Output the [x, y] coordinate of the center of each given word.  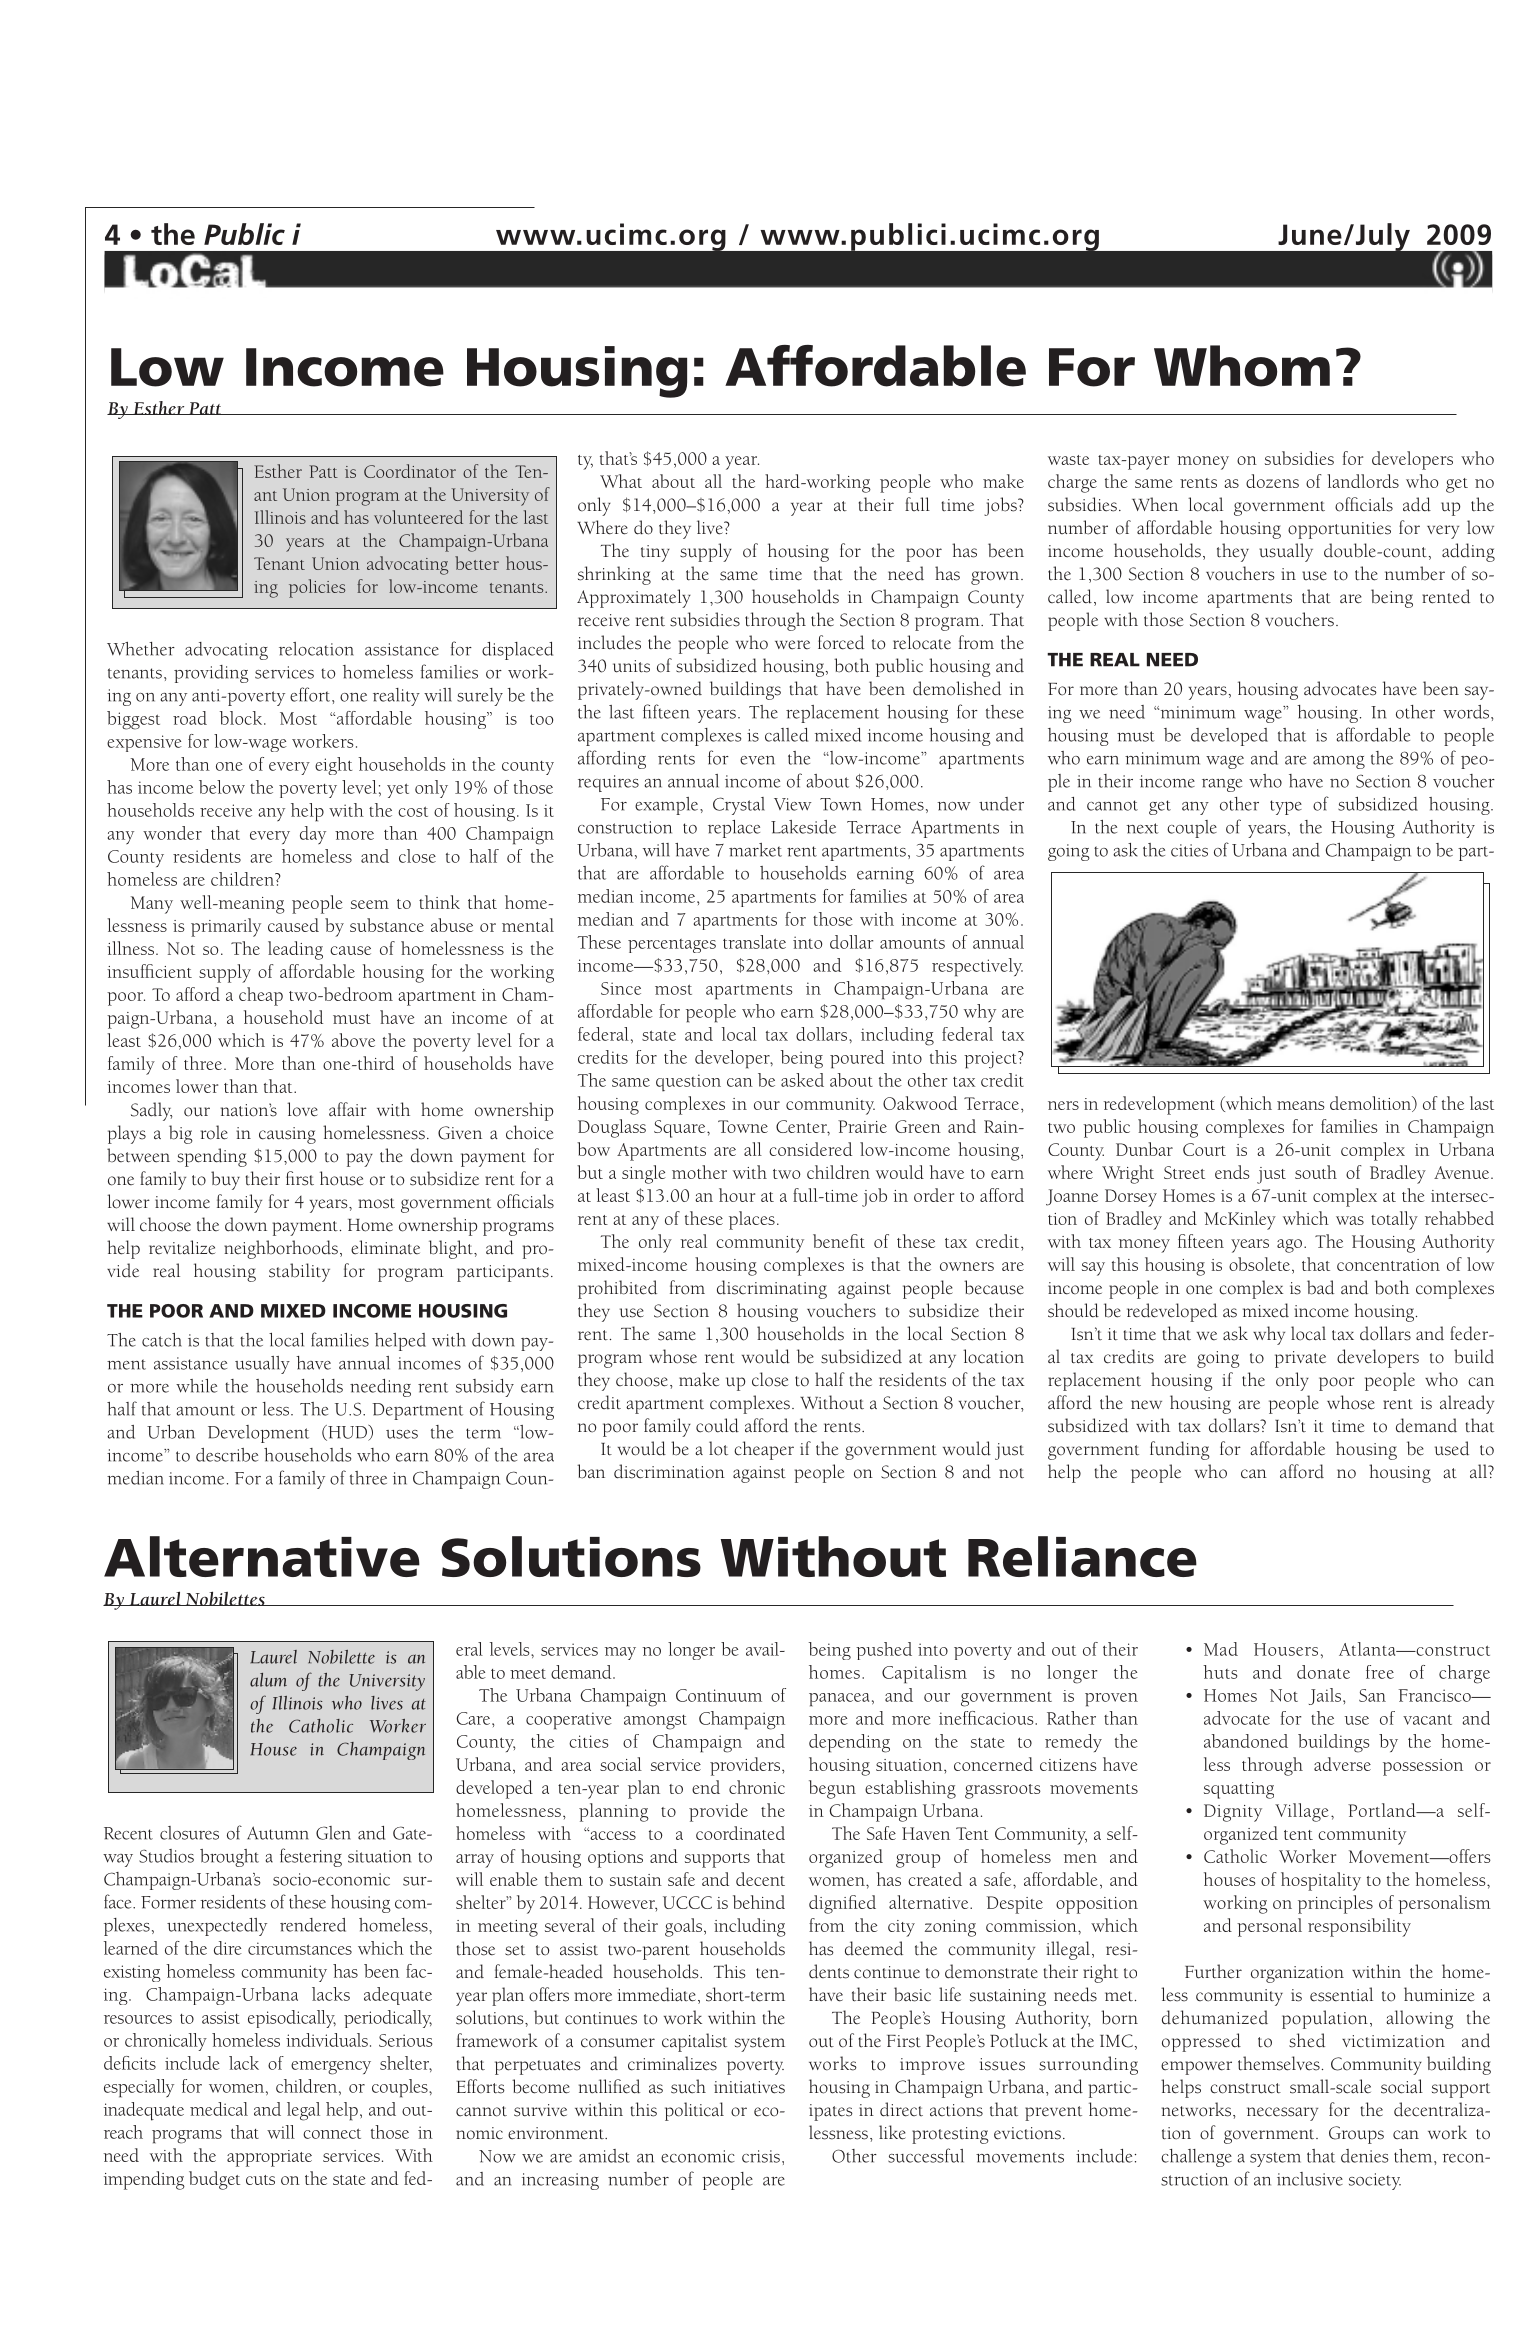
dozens [1272, 481]
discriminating [772, 1289]
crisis [761, 2156]
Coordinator [410, 471]
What [621, 481]
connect [332, 2133]
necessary [1282, 2114]
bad [1320, 1287]
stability [299, 1272]
